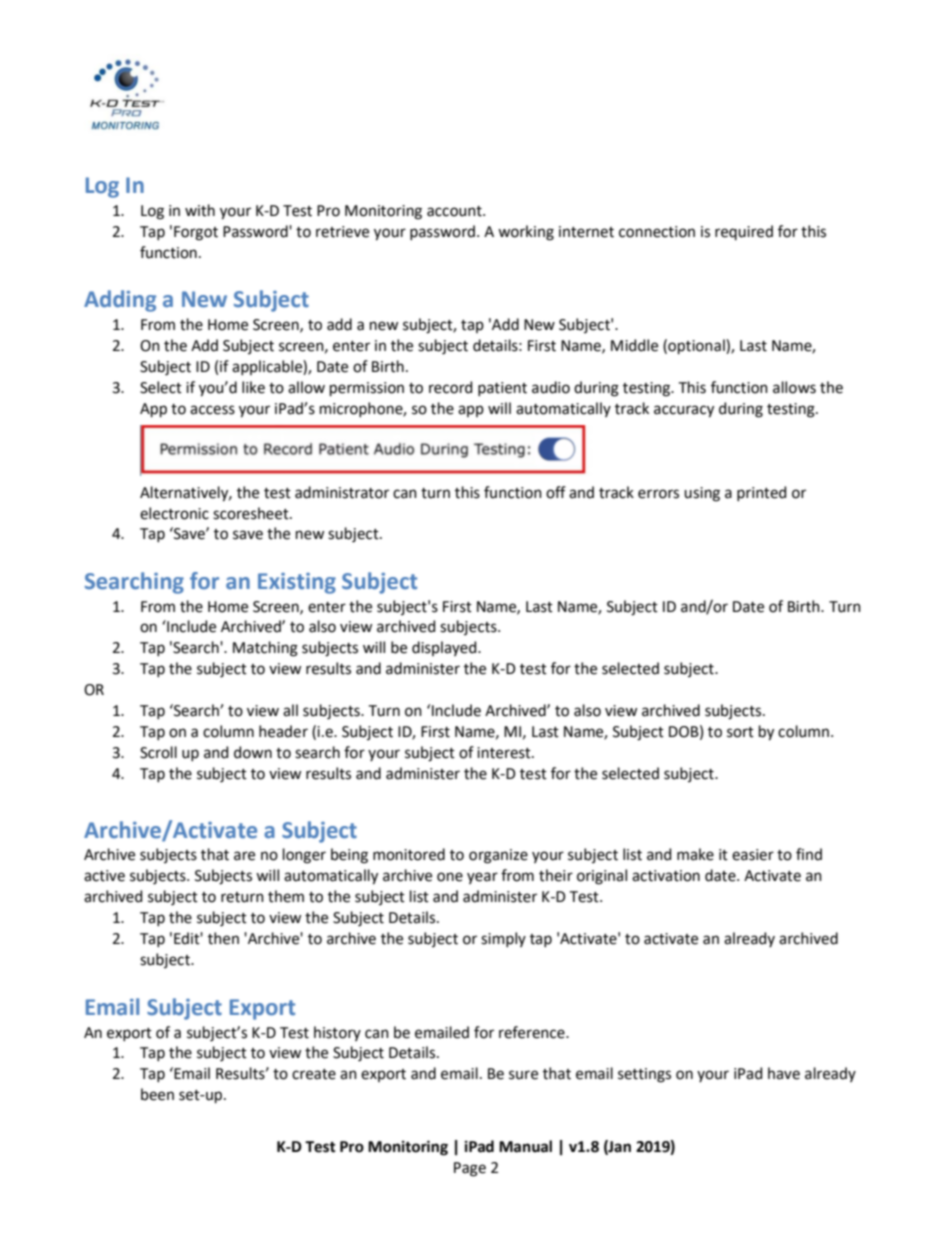 The image size is (952, 1233). What do you see at coordinates (157, 1094) in the page?
I see `been` at bounding box center [157, 1094].
